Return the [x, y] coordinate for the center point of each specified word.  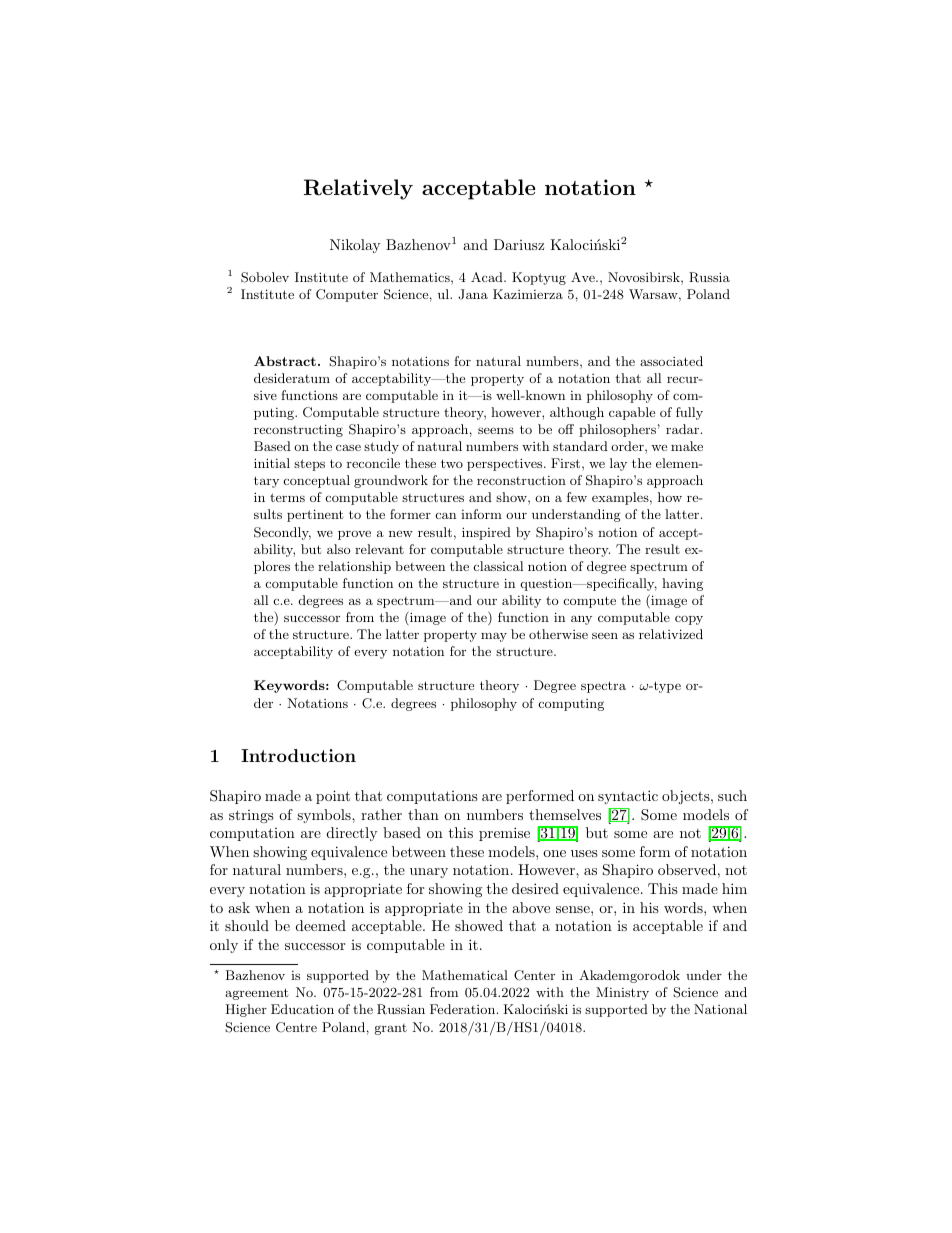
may [494, 637]
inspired [486, 533]
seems [496, 430]
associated [671, 361]
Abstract [285, 361]
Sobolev [265, 277]
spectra [603, 687]
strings [251, 816]
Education [302, 1009]
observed [687, 869]
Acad [488, 277]
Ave [584, 277]
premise [504, 834]
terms [287, 497]
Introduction [298, 755]
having [682, 584]
